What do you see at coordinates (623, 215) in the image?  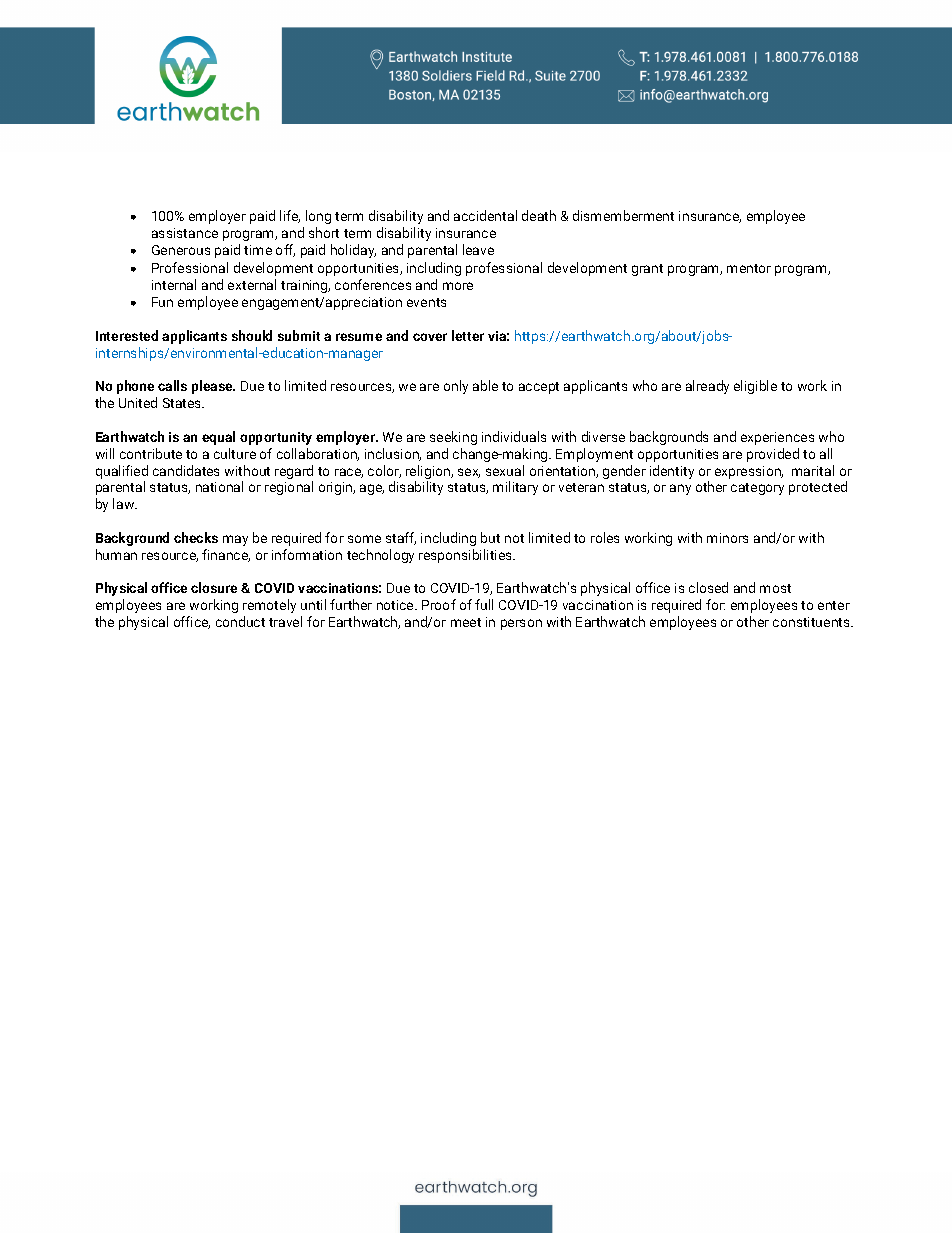 I see `dismemberment` at bounding box center [623, 215].
